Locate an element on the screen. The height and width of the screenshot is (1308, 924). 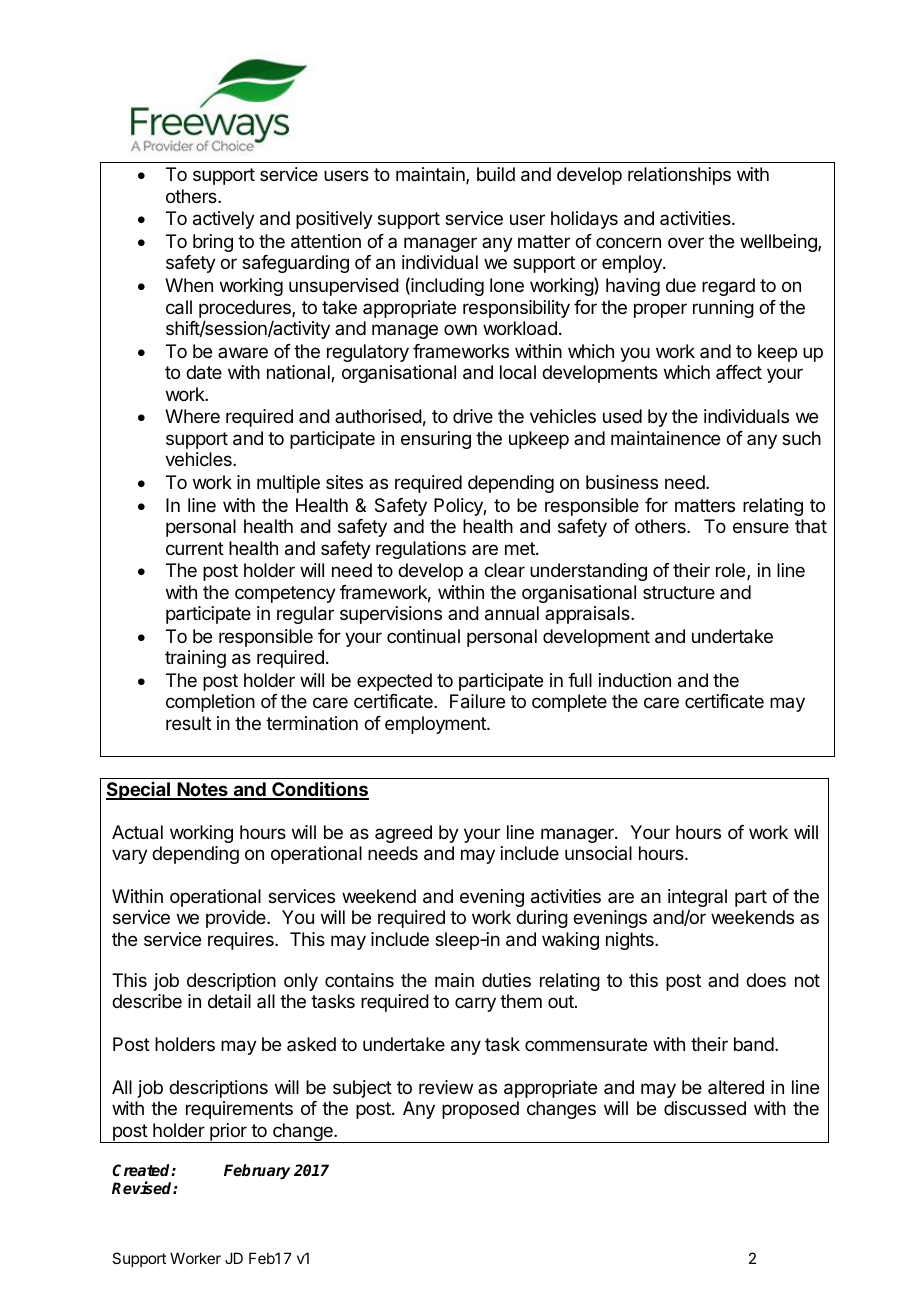
Actual is located at coordinates (137, 832).
